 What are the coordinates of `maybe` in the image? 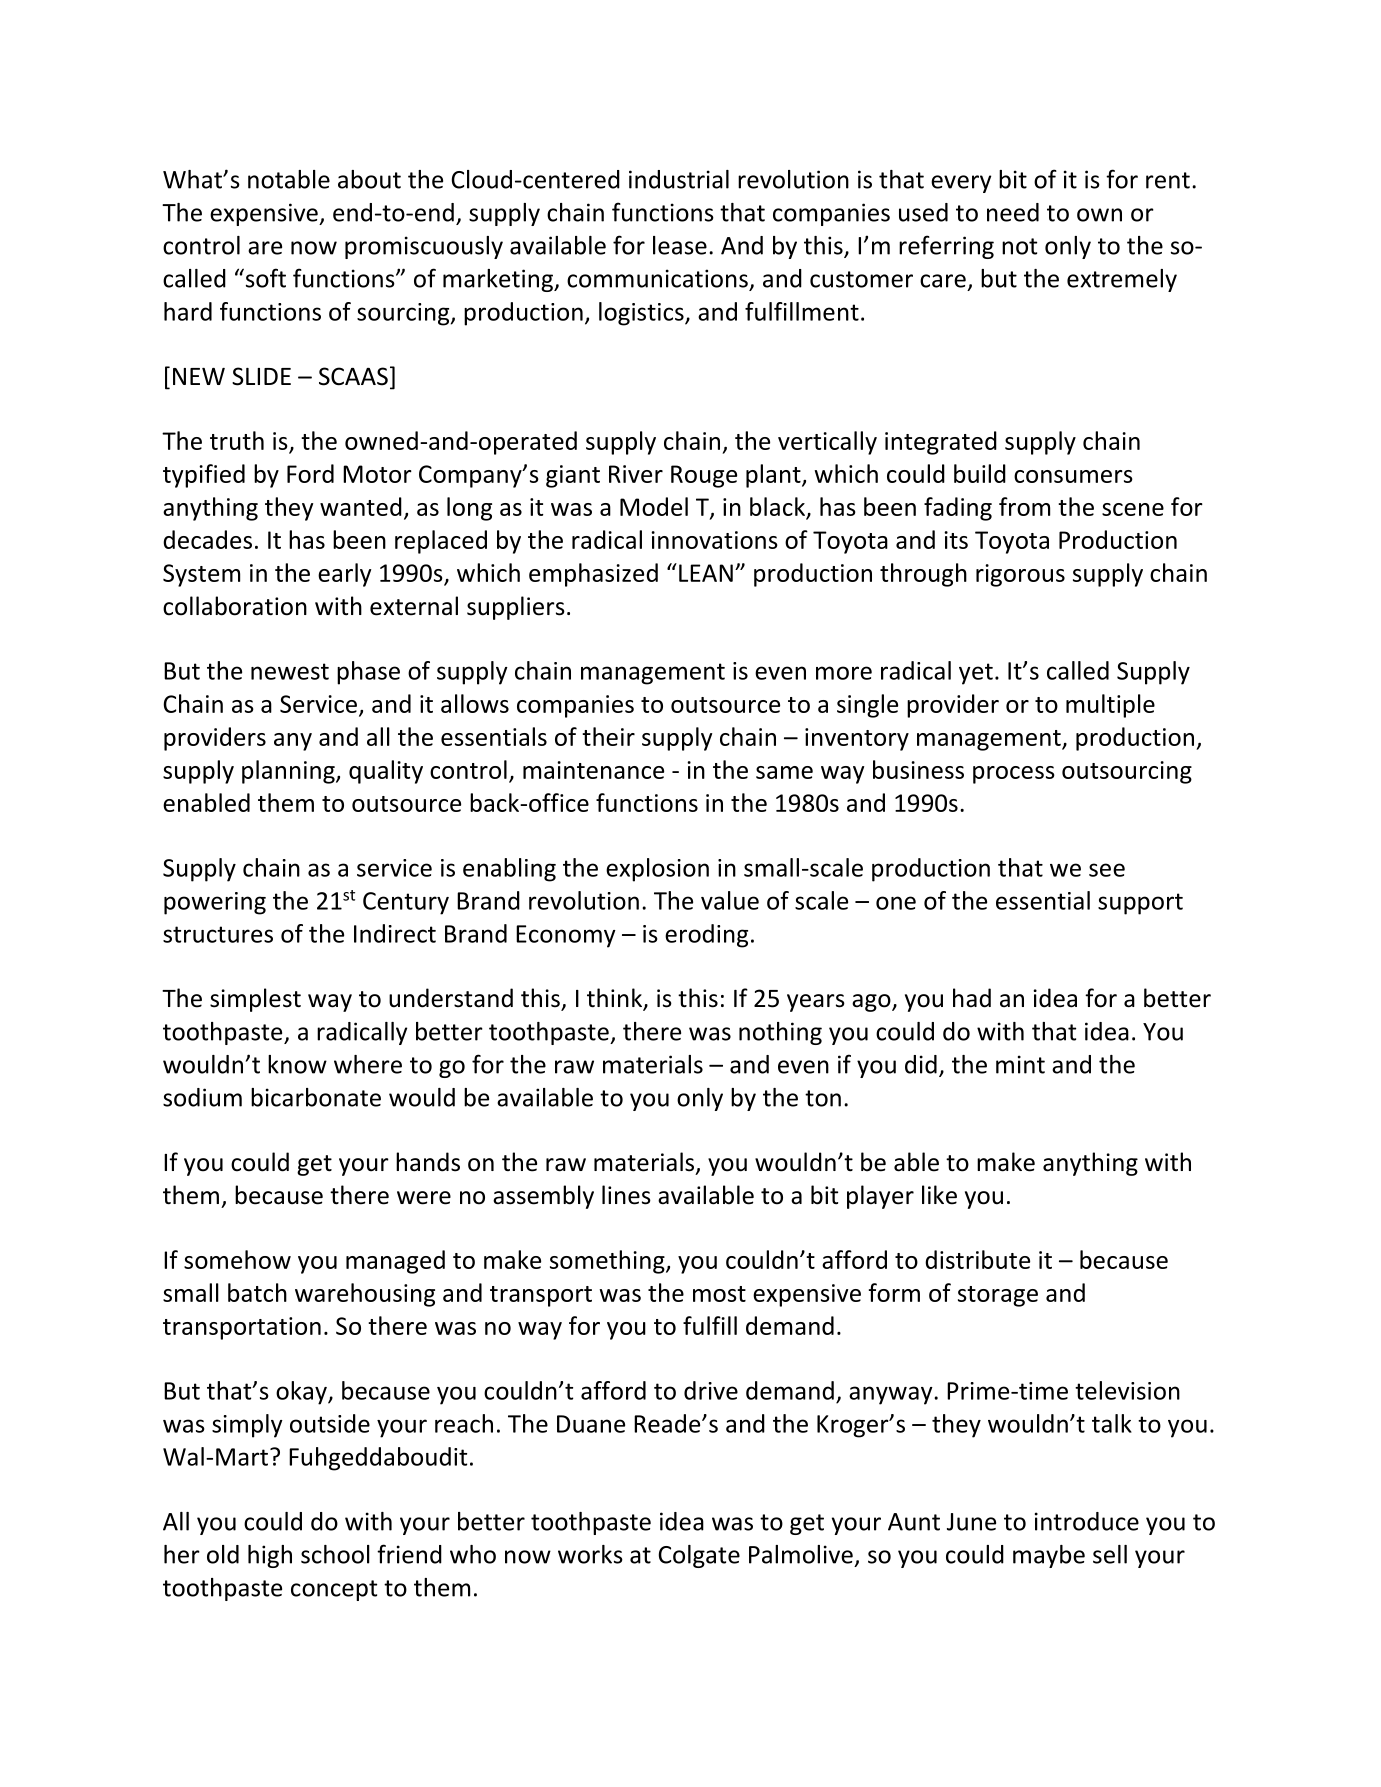 It's located at (1049, 1556).
